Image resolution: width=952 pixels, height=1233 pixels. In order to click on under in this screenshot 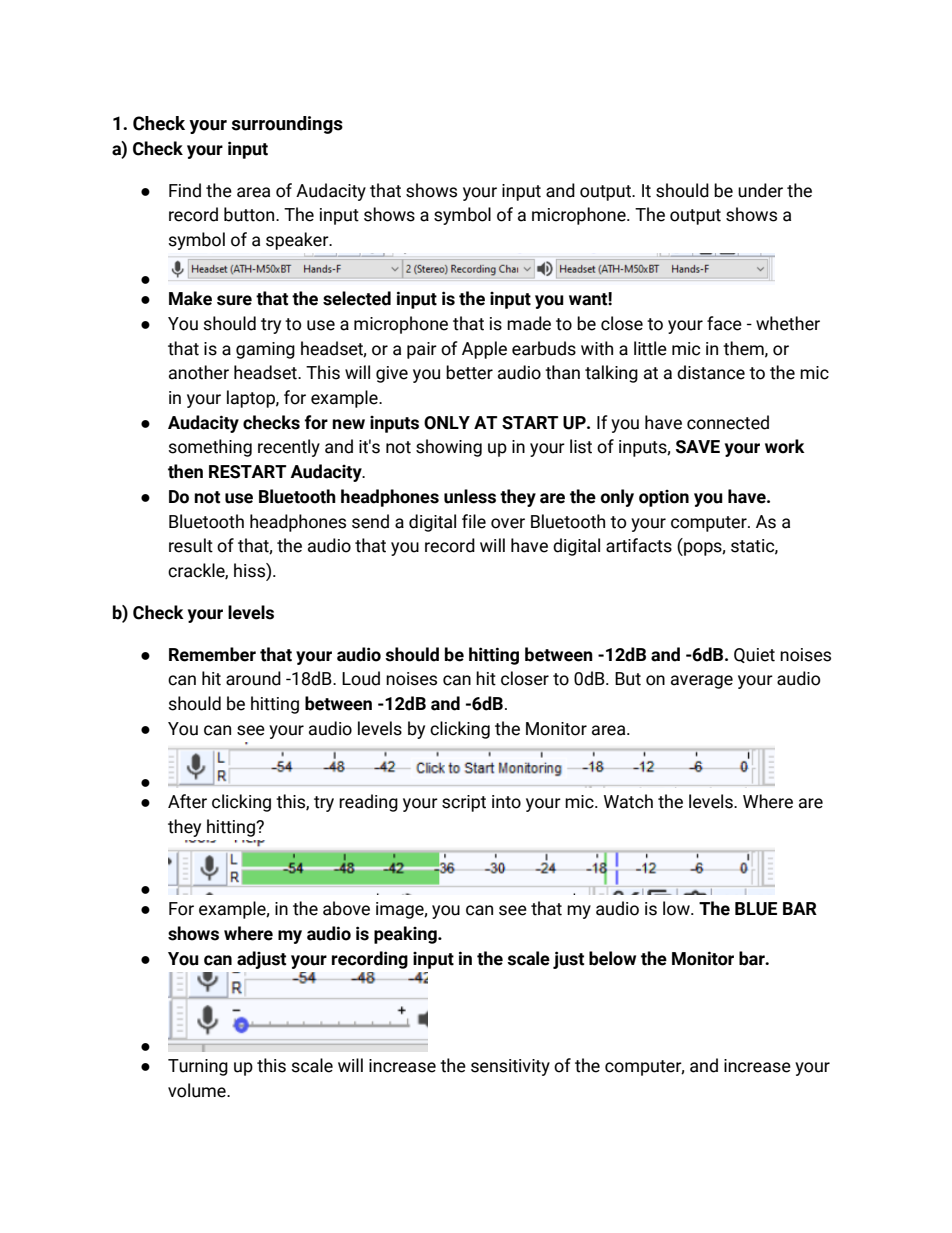, I will do `click(760, 190)`.
